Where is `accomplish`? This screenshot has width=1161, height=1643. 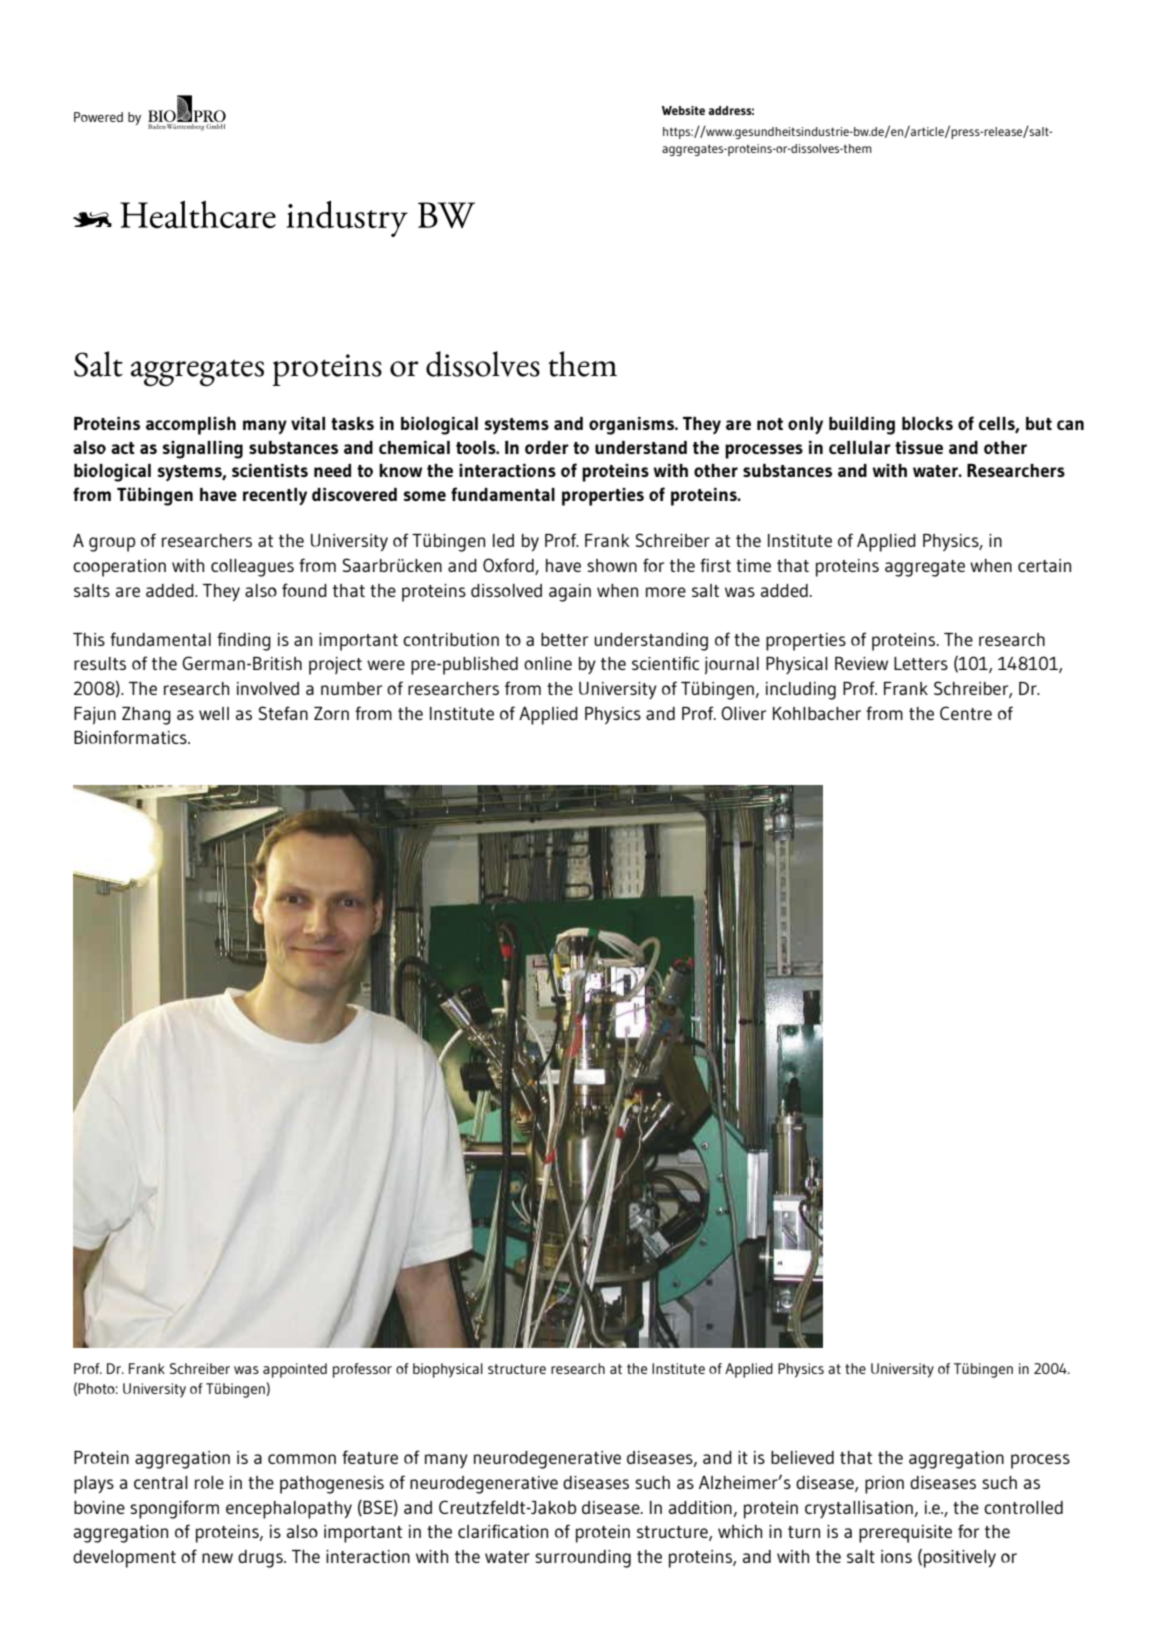
accomplish is located at coordinates (191, 426).
